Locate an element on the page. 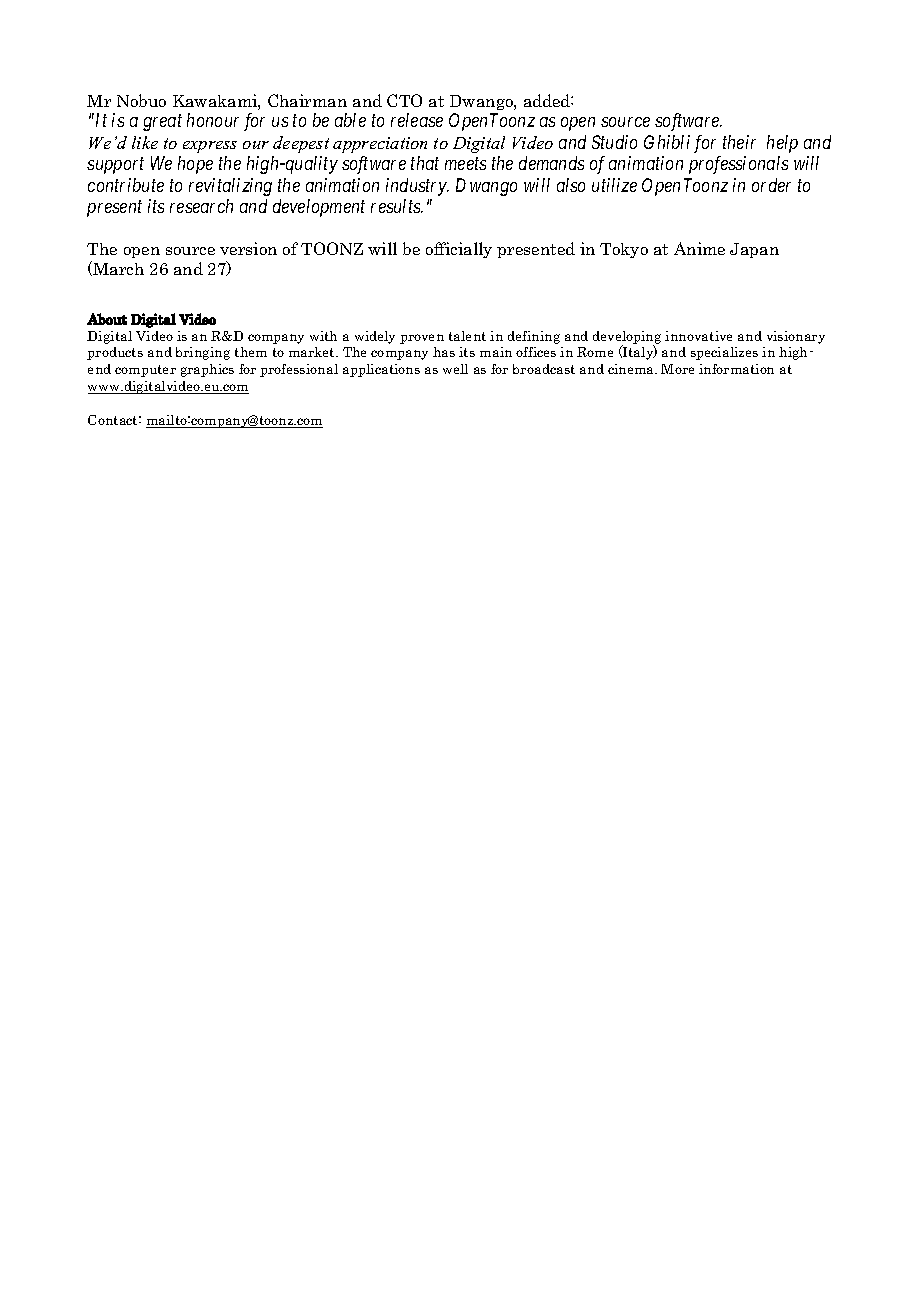  their is located at coordinates (739, 142).
